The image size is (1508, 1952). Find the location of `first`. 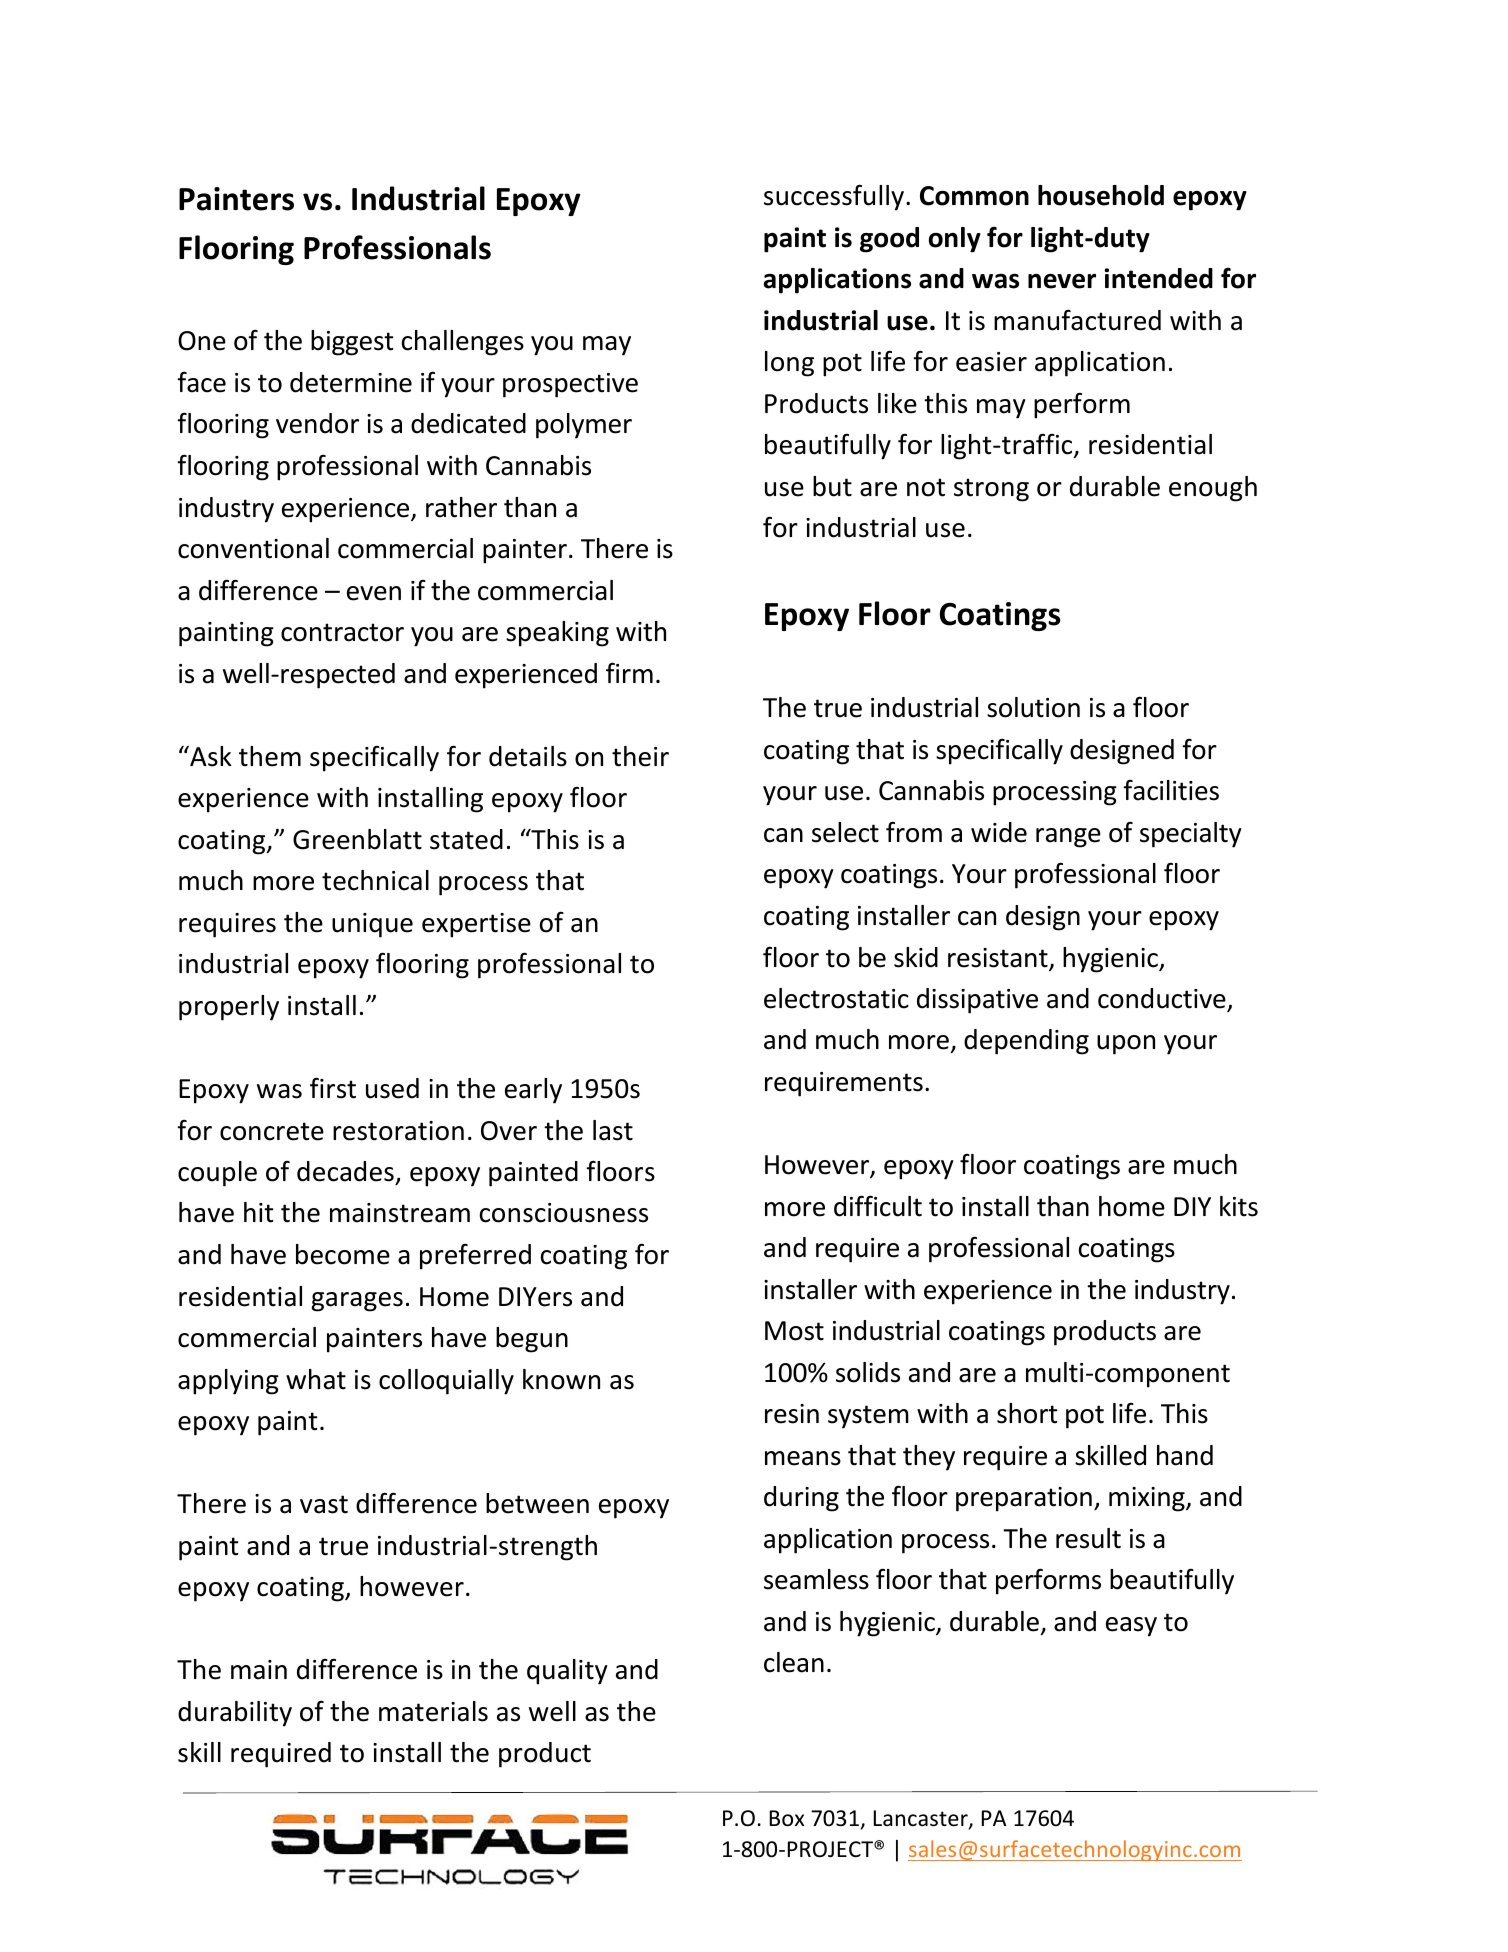

first is located at coordinates (333, 1088).
